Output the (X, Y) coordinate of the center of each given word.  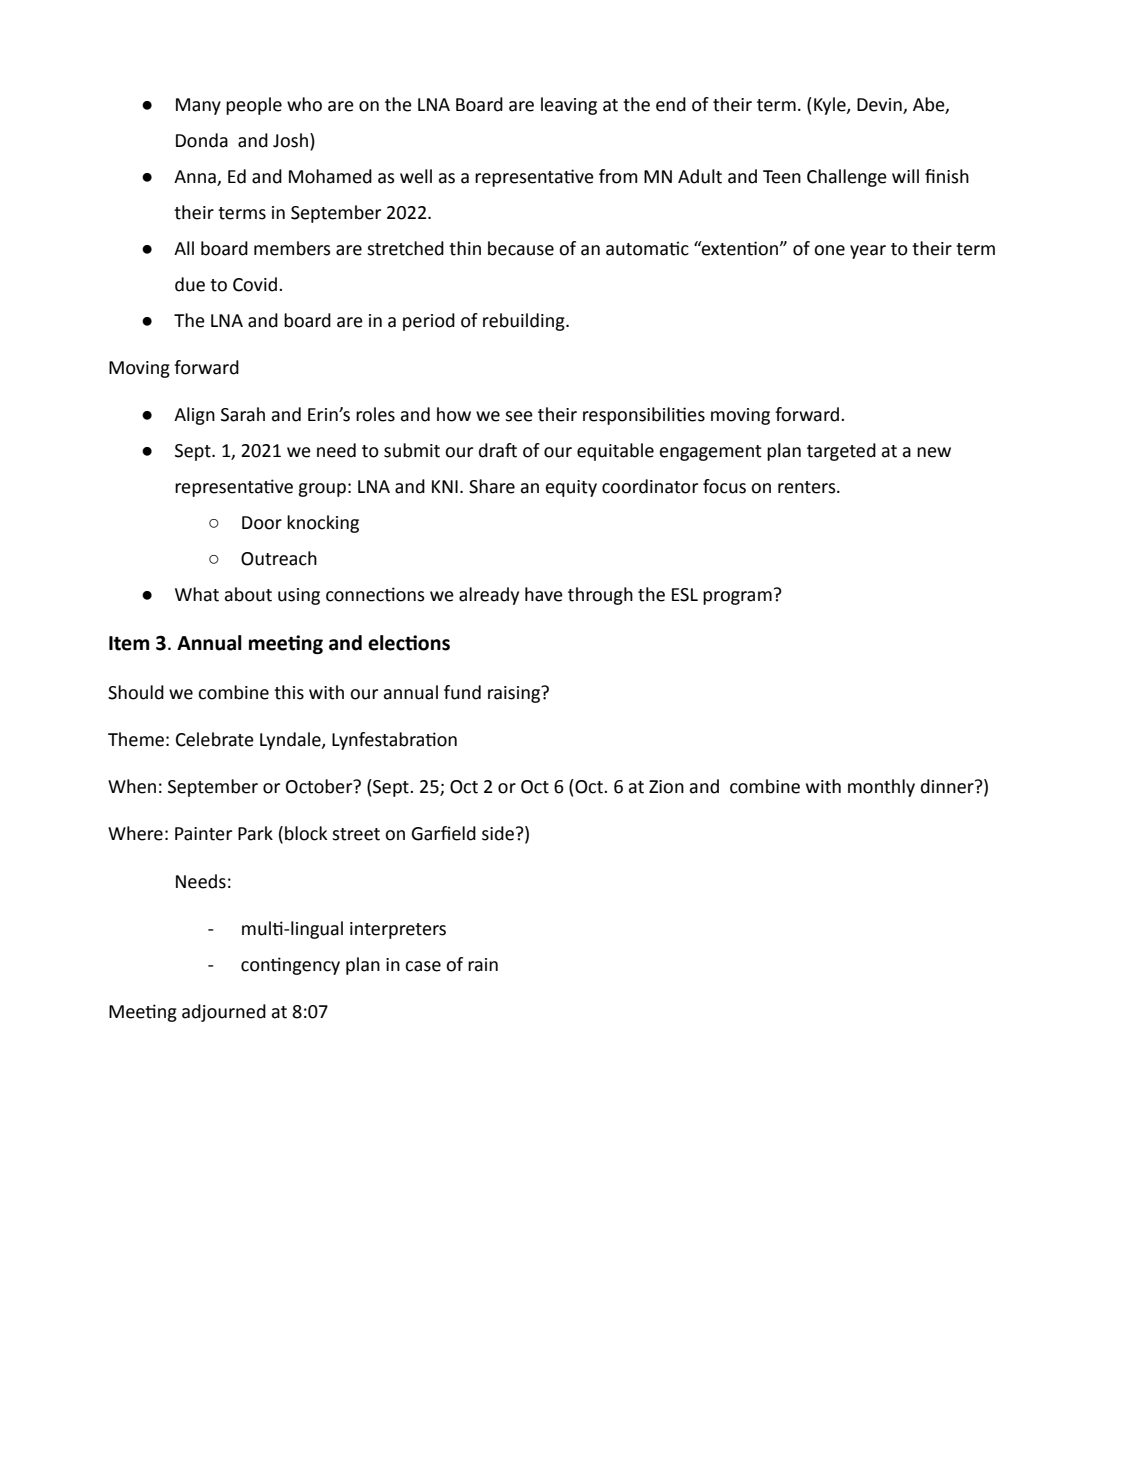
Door (262, 523)
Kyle (831, 106)
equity (571, 488)
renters (808, 487)
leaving (569, 106)
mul (257, 928)
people (254, 106)
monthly (881, 788)
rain (483, 965)
